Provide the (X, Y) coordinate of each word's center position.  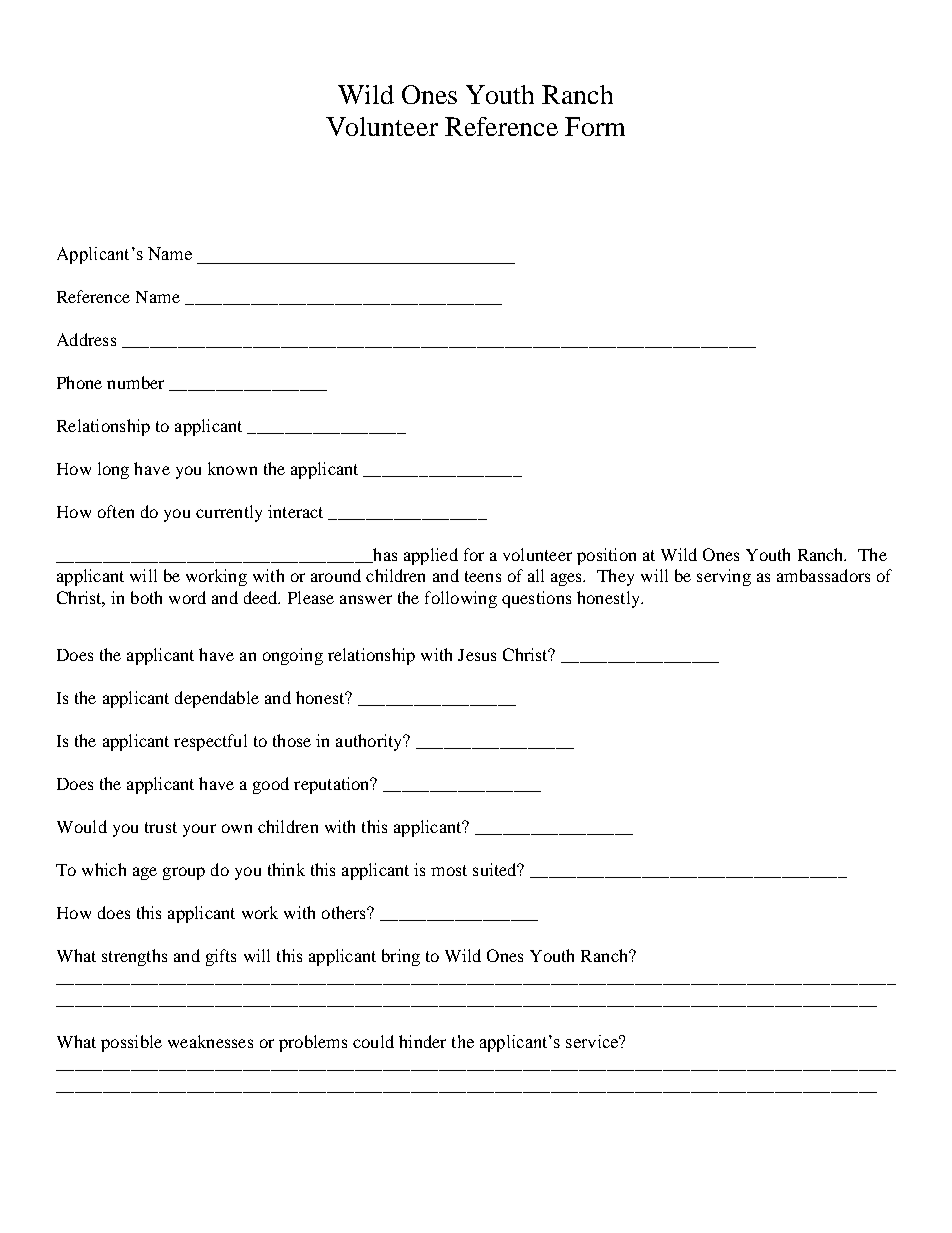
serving (724, 577)
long (113, 470)
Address (86, 339)
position (606, 556)
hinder (422, 1041)
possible (131, 1043)
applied (431, 556)
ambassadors (823, 575)
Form (595, 126)
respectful (210, 742)
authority (370, 742)
